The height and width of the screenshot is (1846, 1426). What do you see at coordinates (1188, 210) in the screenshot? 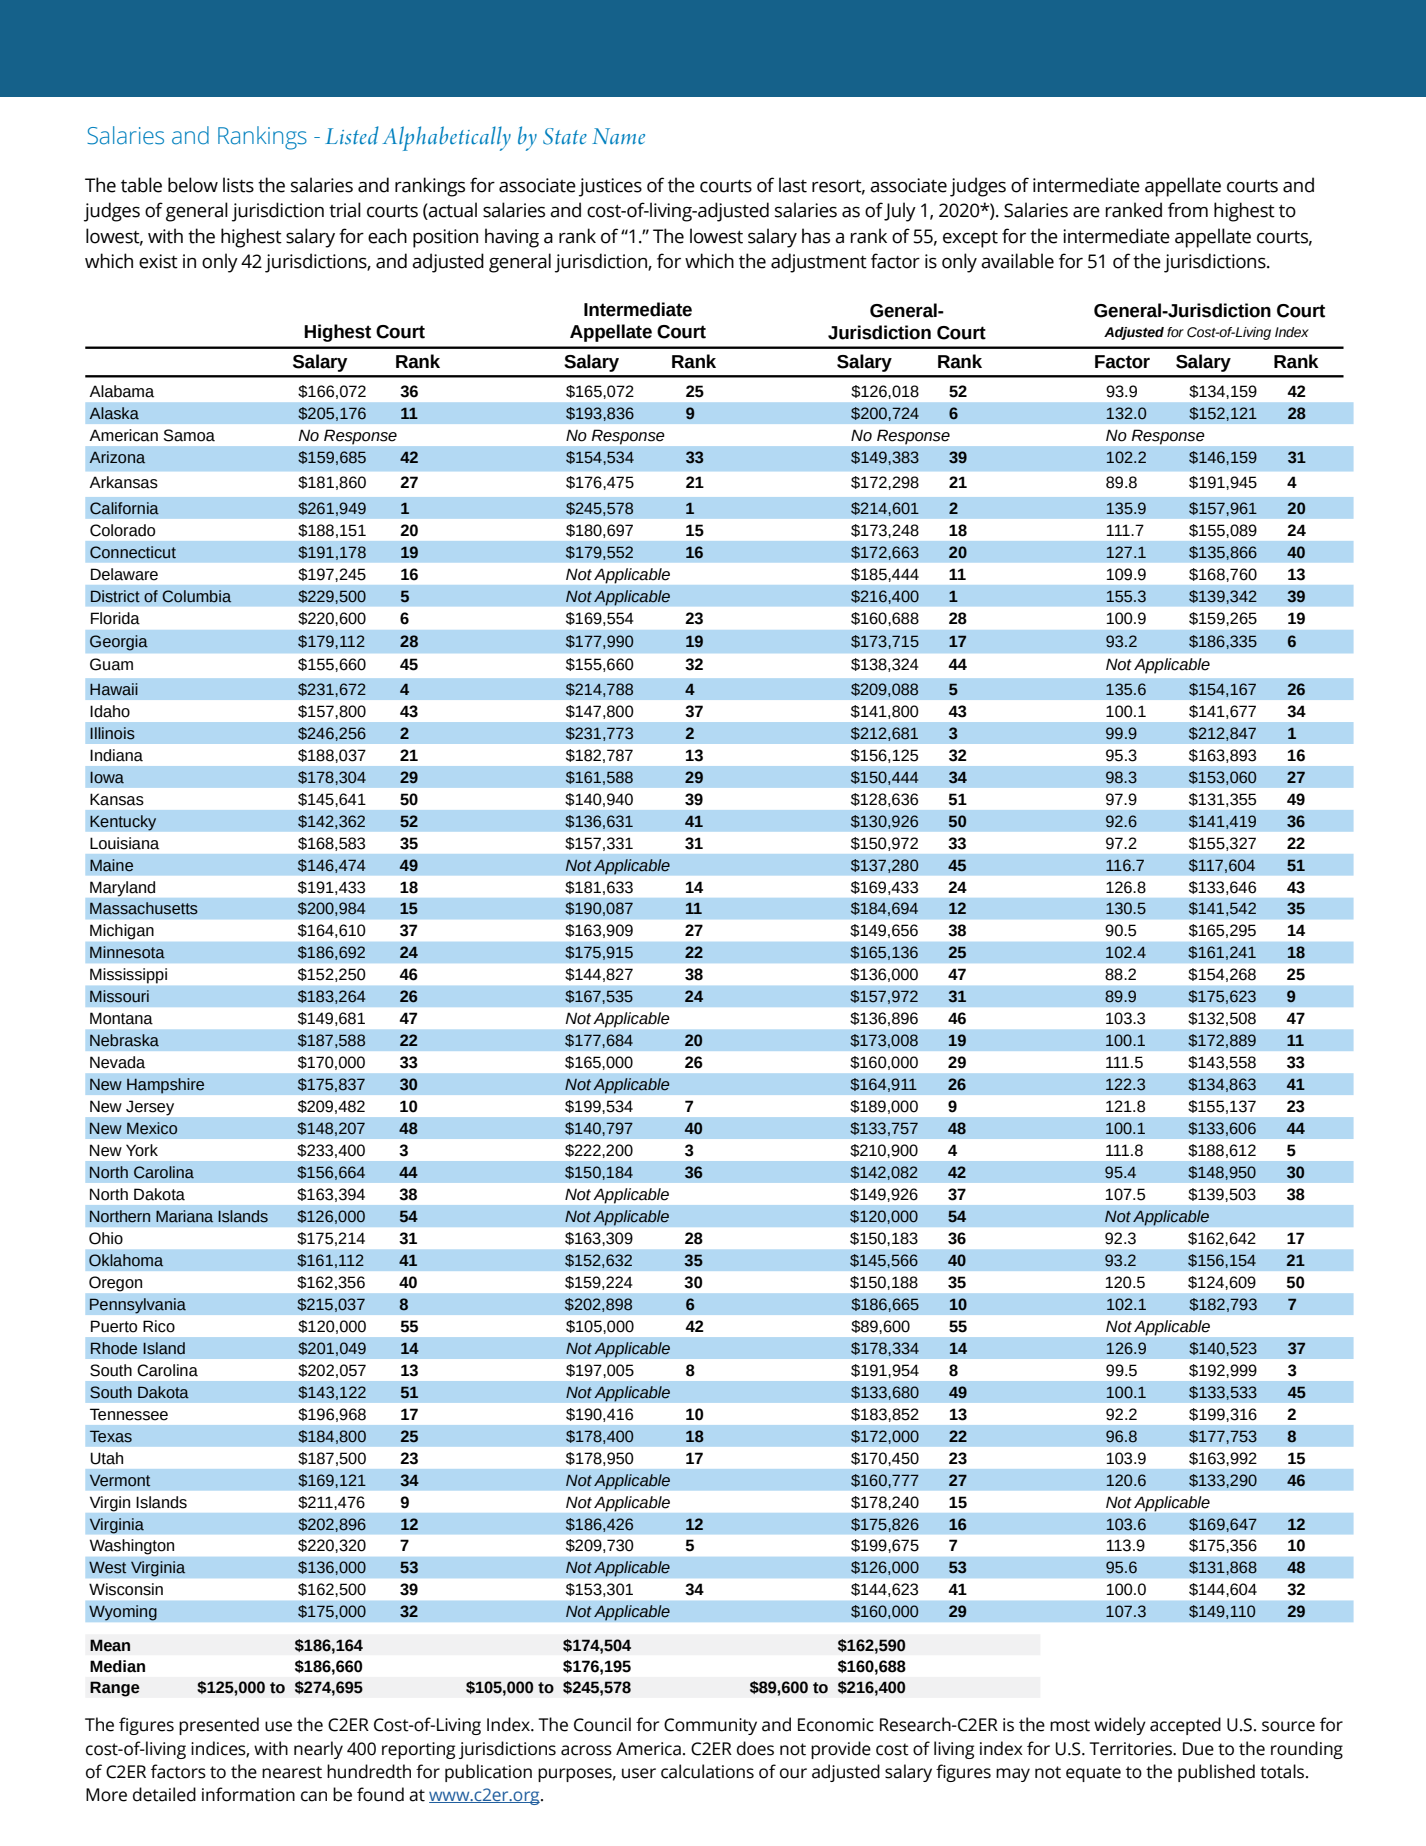
I see `from` at bounding box center [1188, 210].
